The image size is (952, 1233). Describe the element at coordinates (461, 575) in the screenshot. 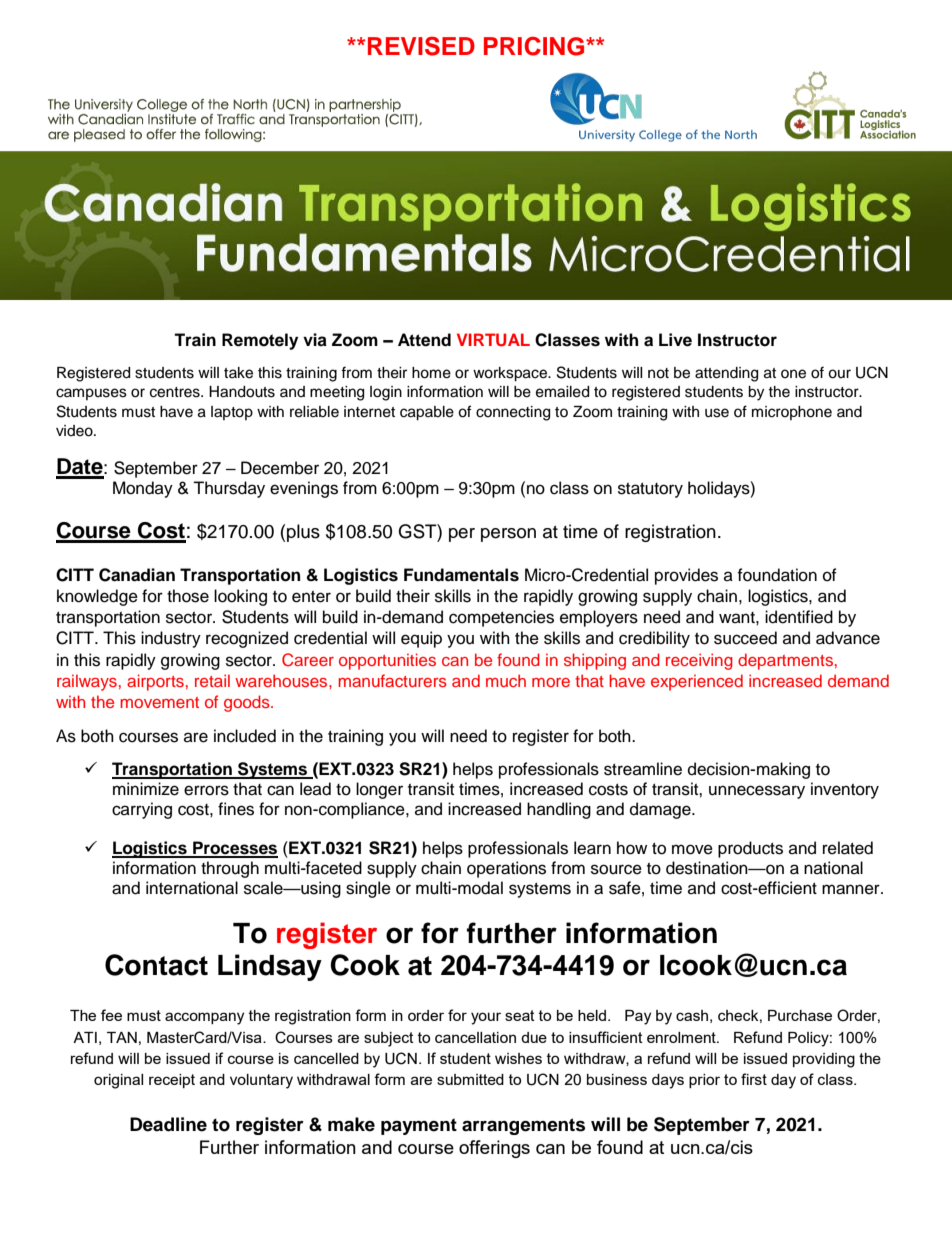

I see `Fundamentals` at that location.
